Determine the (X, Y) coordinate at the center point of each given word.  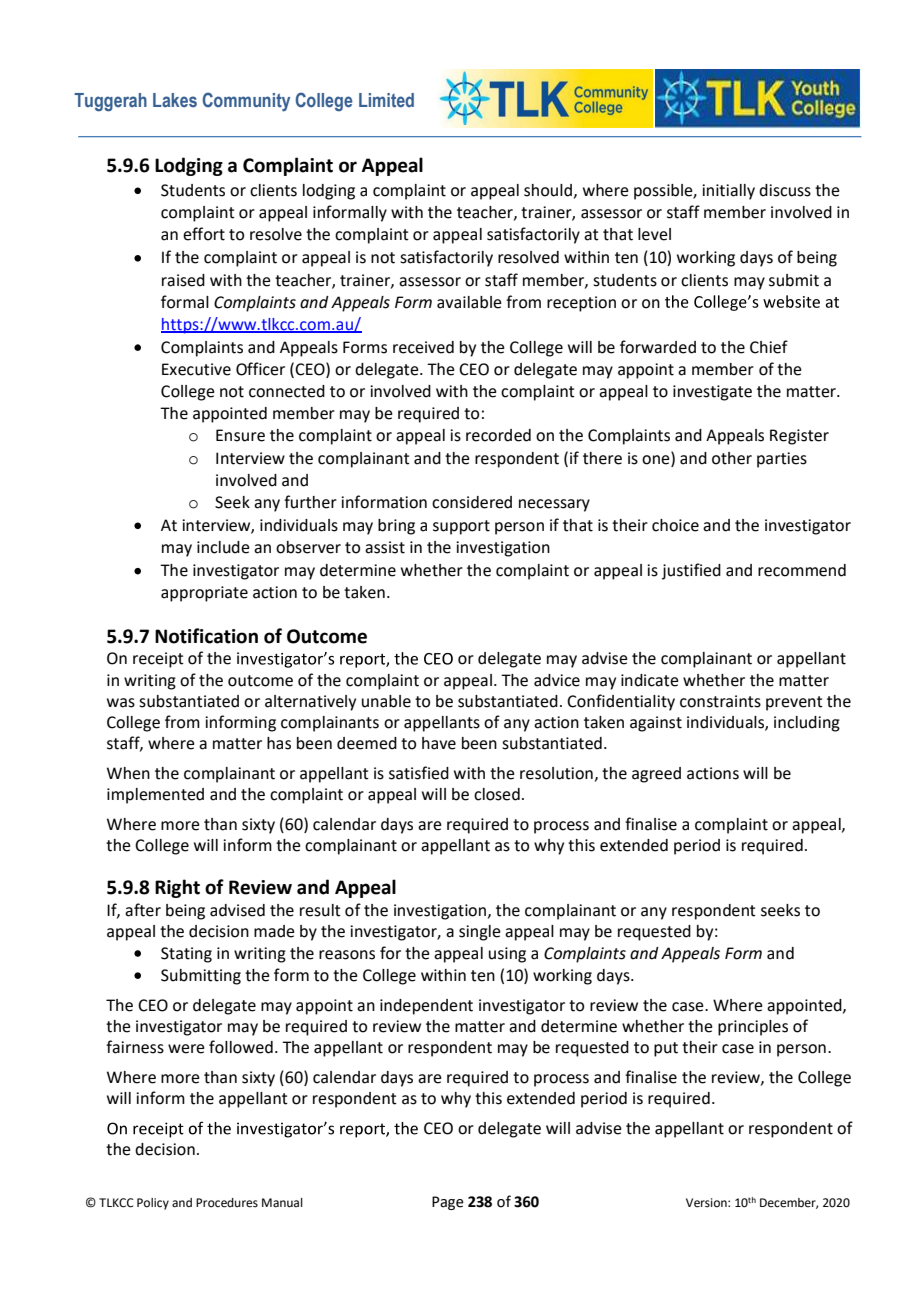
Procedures (227, 1203)
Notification (206, 636)
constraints (720, 701)
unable (386, 701)
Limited (386, 100)
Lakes (175, 100)
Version (707, 1203)
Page (448, 1203)
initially (728, 192)
